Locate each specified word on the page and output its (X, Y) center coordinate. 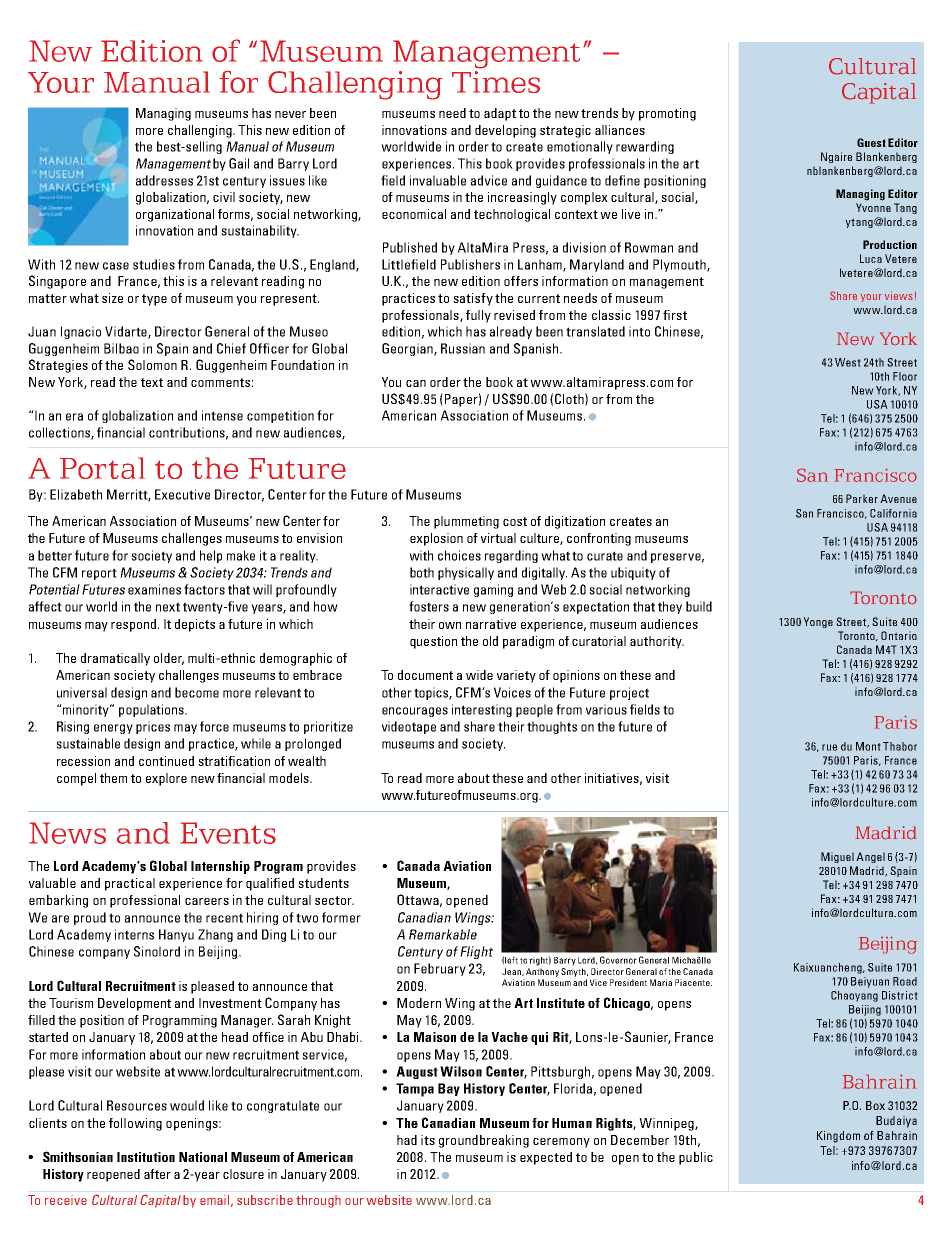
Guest (871, 142)
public (696, 1158)
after (157, 1174)
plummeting (466, 522)
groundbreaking (484, 1141)
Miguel (837, 857)
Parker (862, 498)
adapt (500, 114)
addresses (164, 180)
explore (166, 779)
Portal (102, 468)
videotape (409, 727)
